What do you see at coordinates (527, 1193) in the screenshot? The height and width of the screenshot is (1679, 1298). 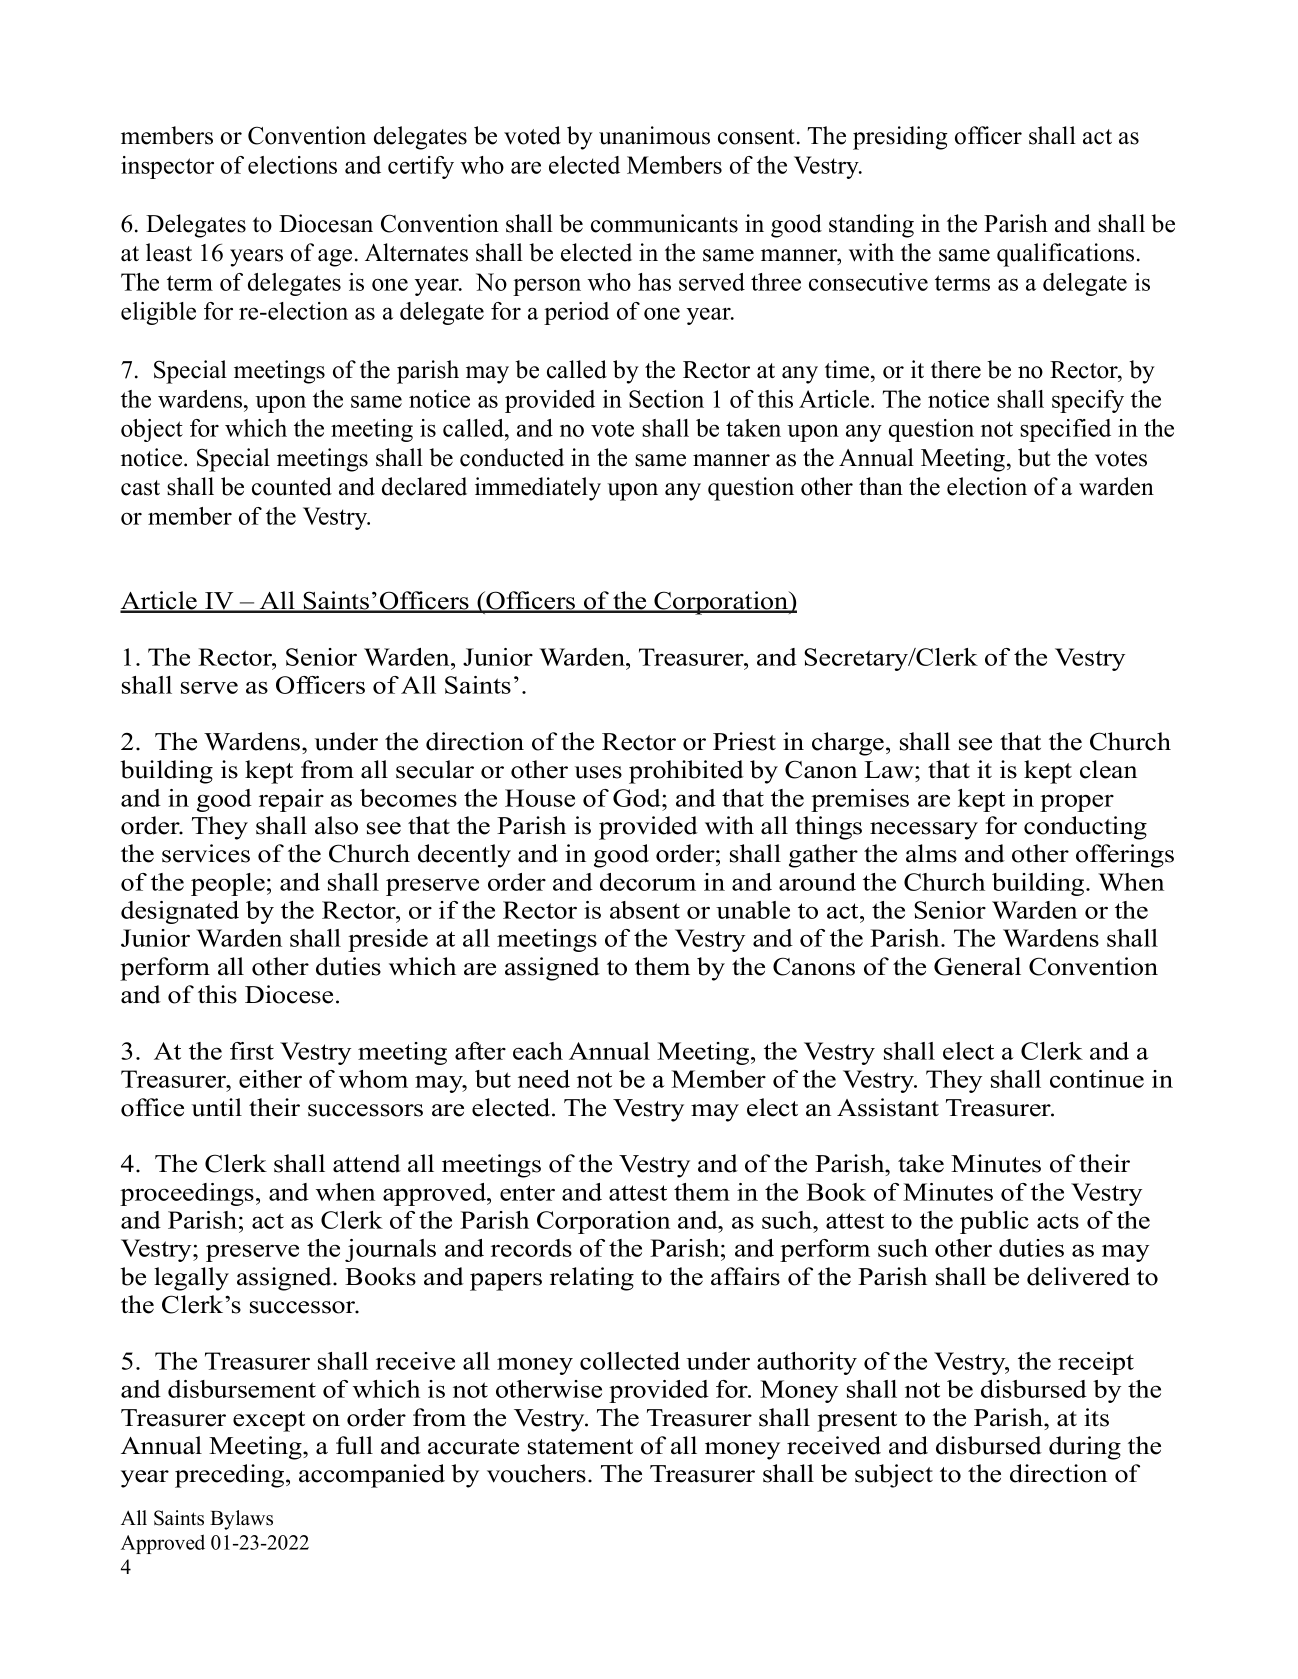 I see `enter` at bounding box center [527, 1193].
